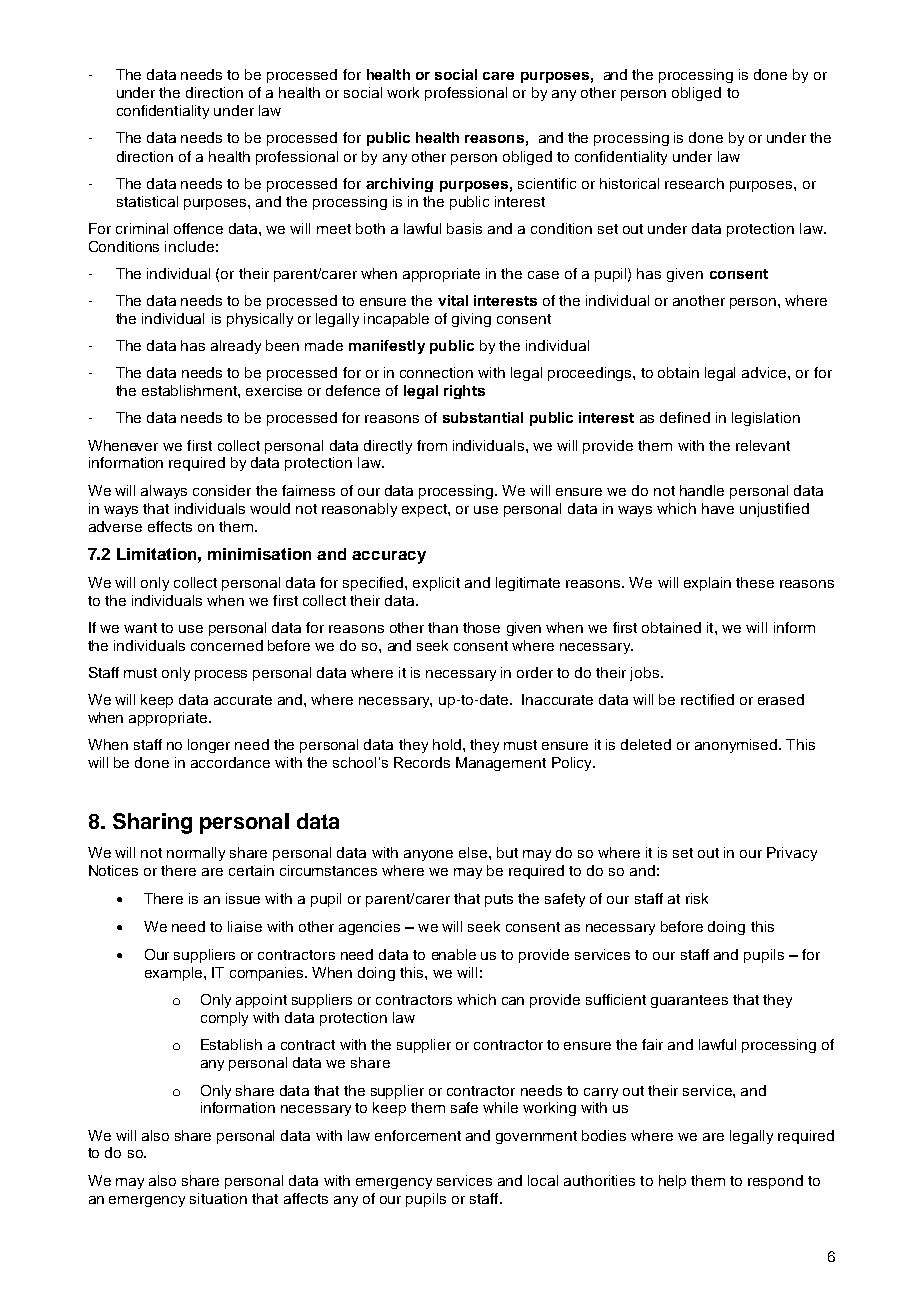 This screenshot has width=924, height=1309. What do you see at coordinates (473, 852) in the screenshot?
I see `else` at bounding box center [473, 852].
